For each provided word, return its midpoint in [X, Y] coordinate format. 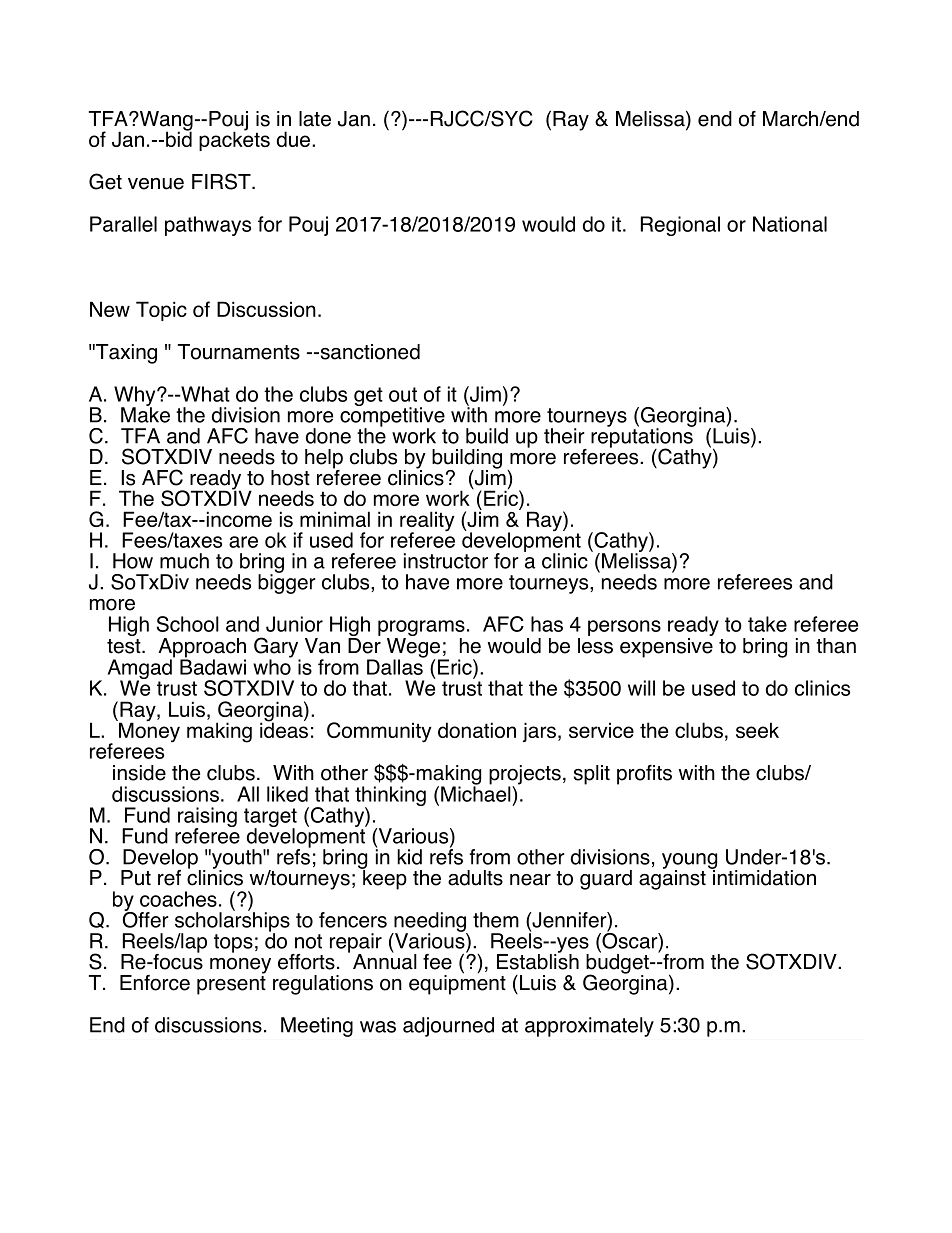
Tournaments [239, 352]
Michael [477, 793]
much [184, 561]
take [767, 624]
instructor [446, 561]
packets [234, 140]
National [790, 224]
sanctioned [369, 352]
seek [757, 730]
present [231, 985]
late [315, 119]
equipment [457, 984]
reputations [642, 438]
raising [207, 818]
